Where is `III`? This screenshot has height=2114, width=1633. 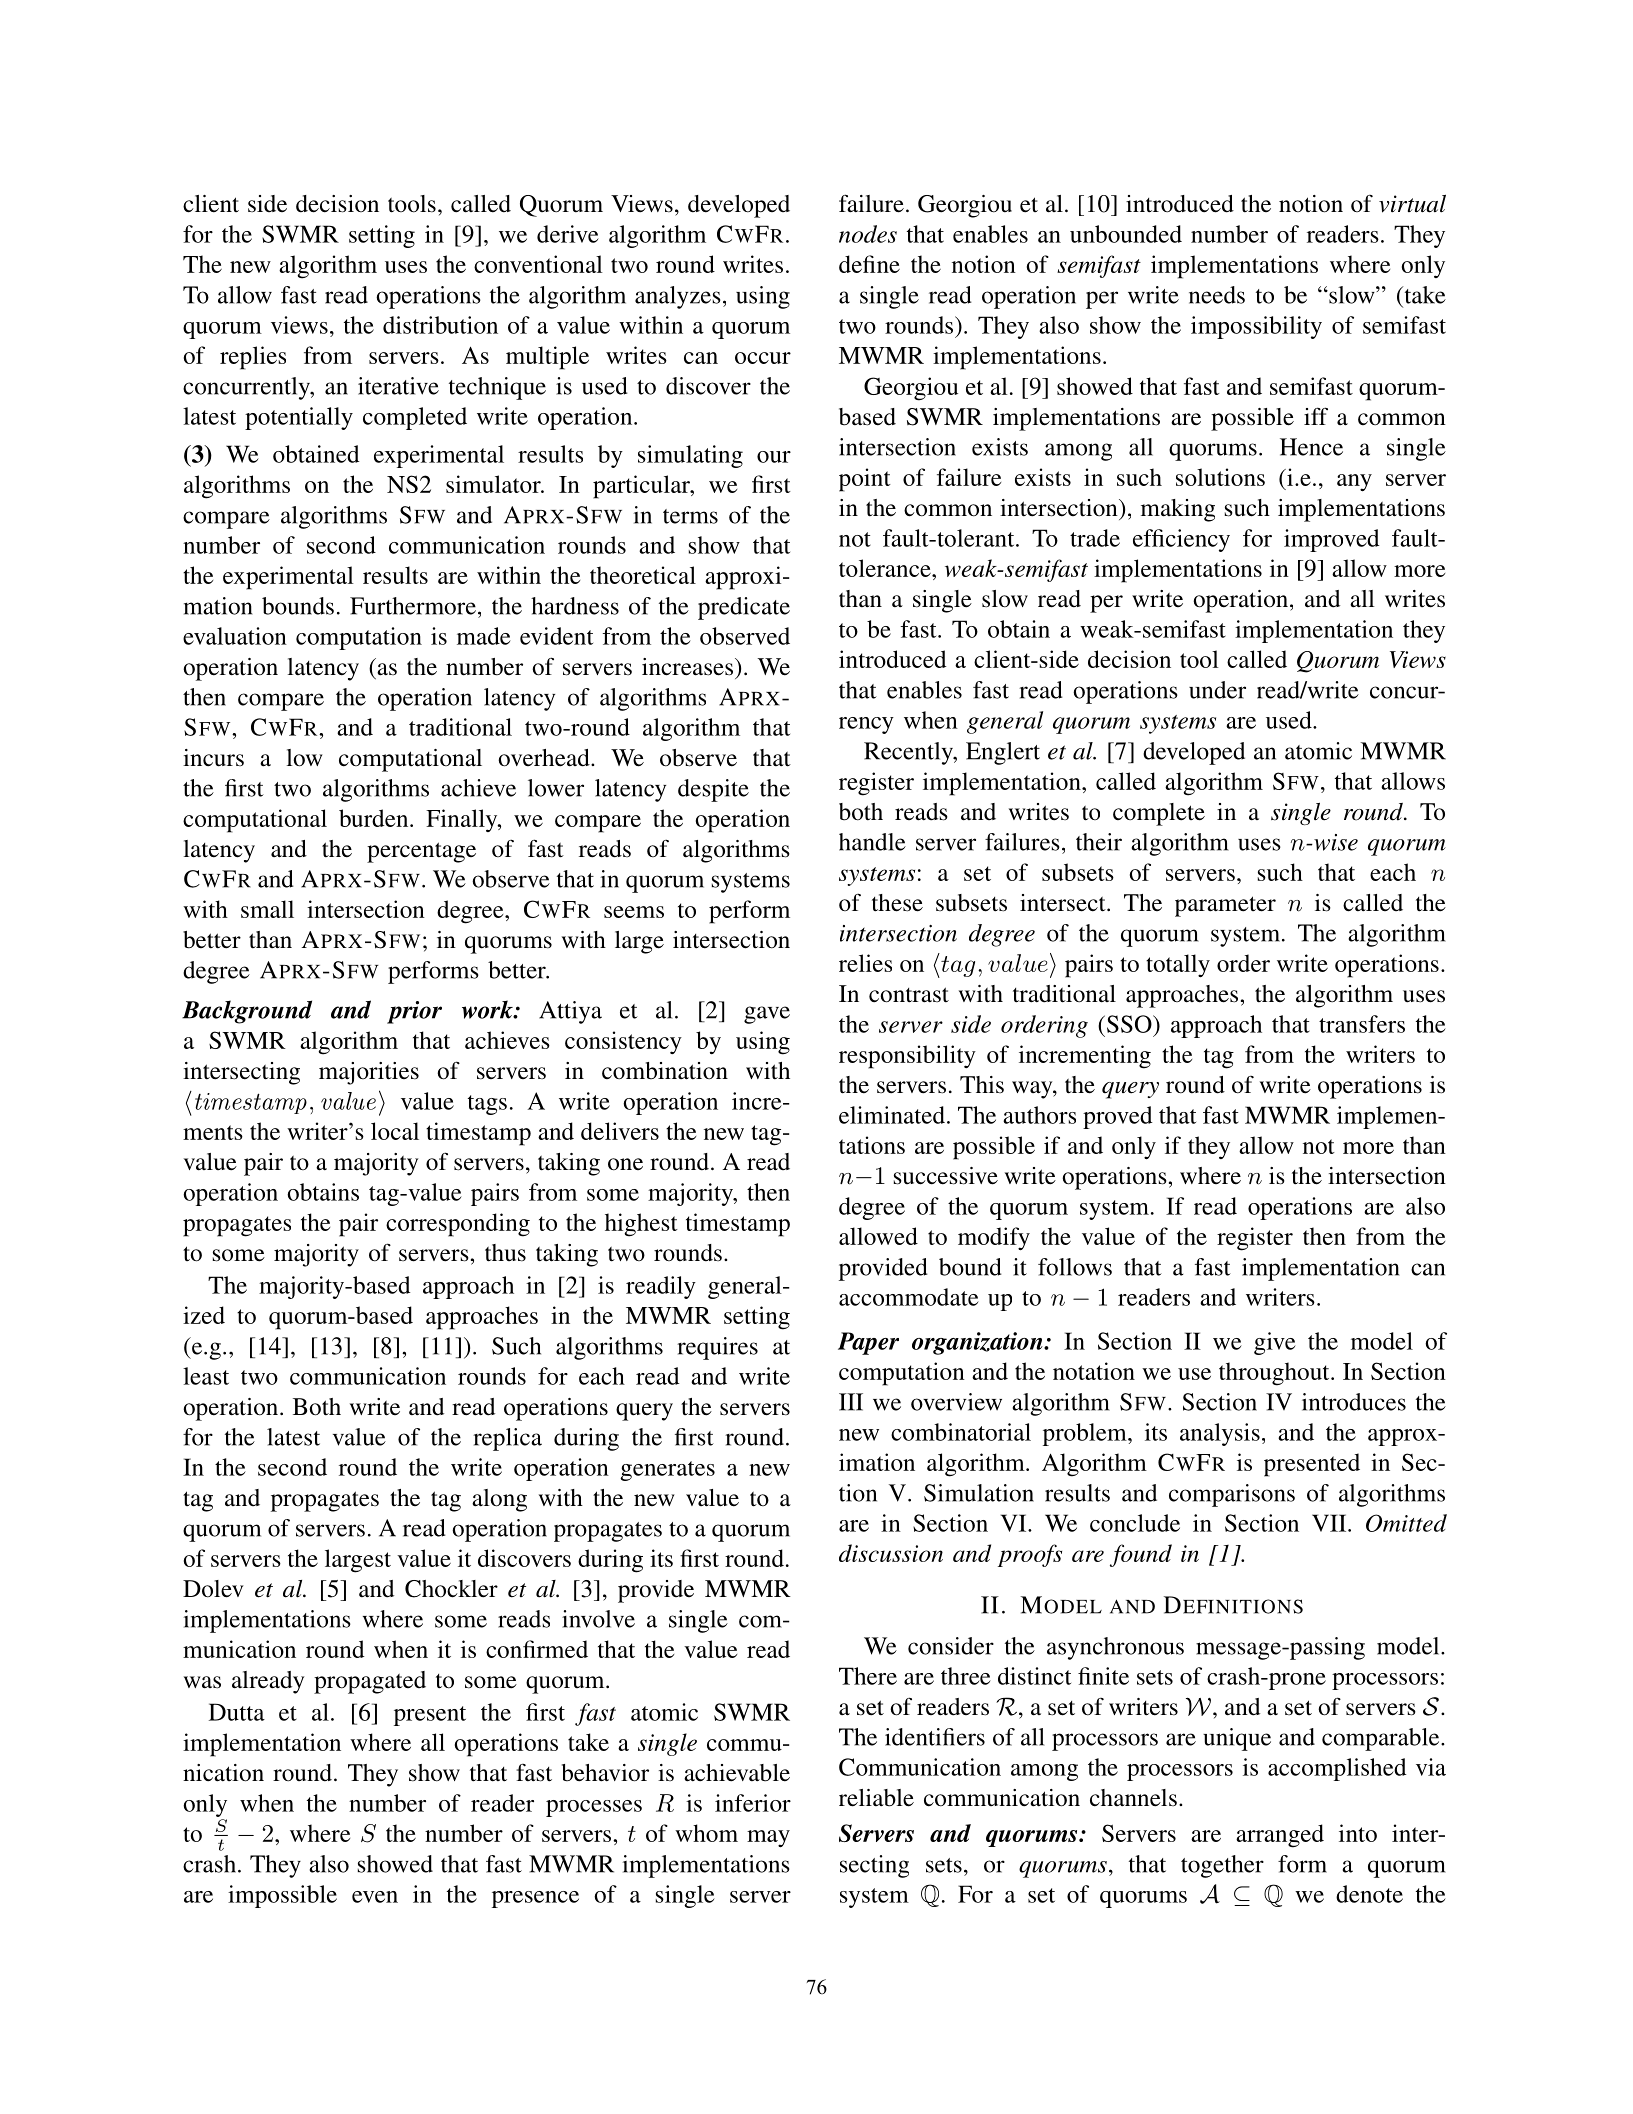 III is located at coordinates (851, 1402).
